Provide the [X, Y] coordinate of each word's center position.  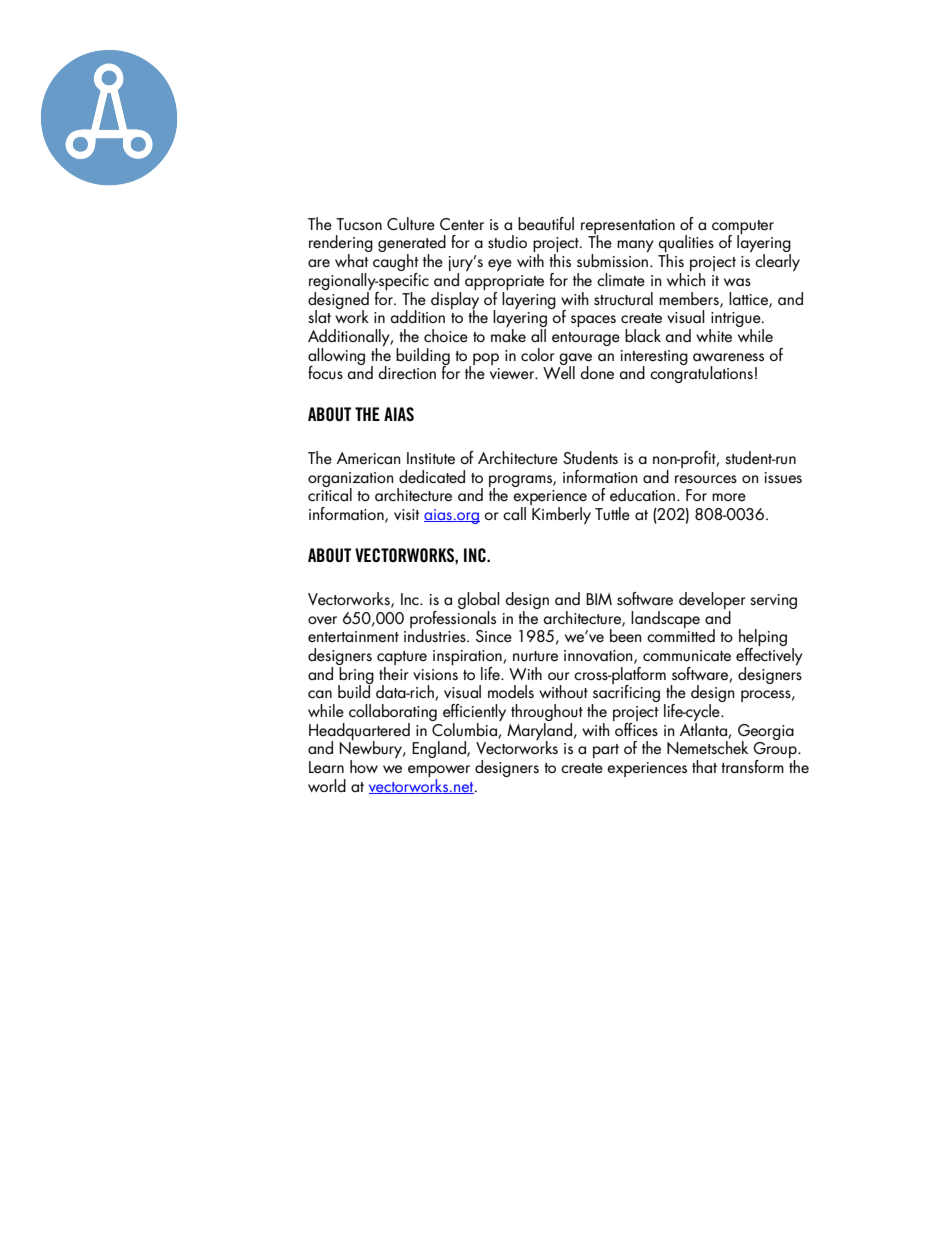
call [514, 513]
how [364, 766]
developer [712, 602]
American [369, 458]
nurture [535, 656]
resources [706, 479]
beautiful [546, 224]
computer [743, 228]
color [538, 354]
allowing [336, 357]
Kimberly [561, 515]
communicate [687, 656]
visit [407, 514]
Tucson [359, 224]
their [394, 672]
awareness [728, 357]
